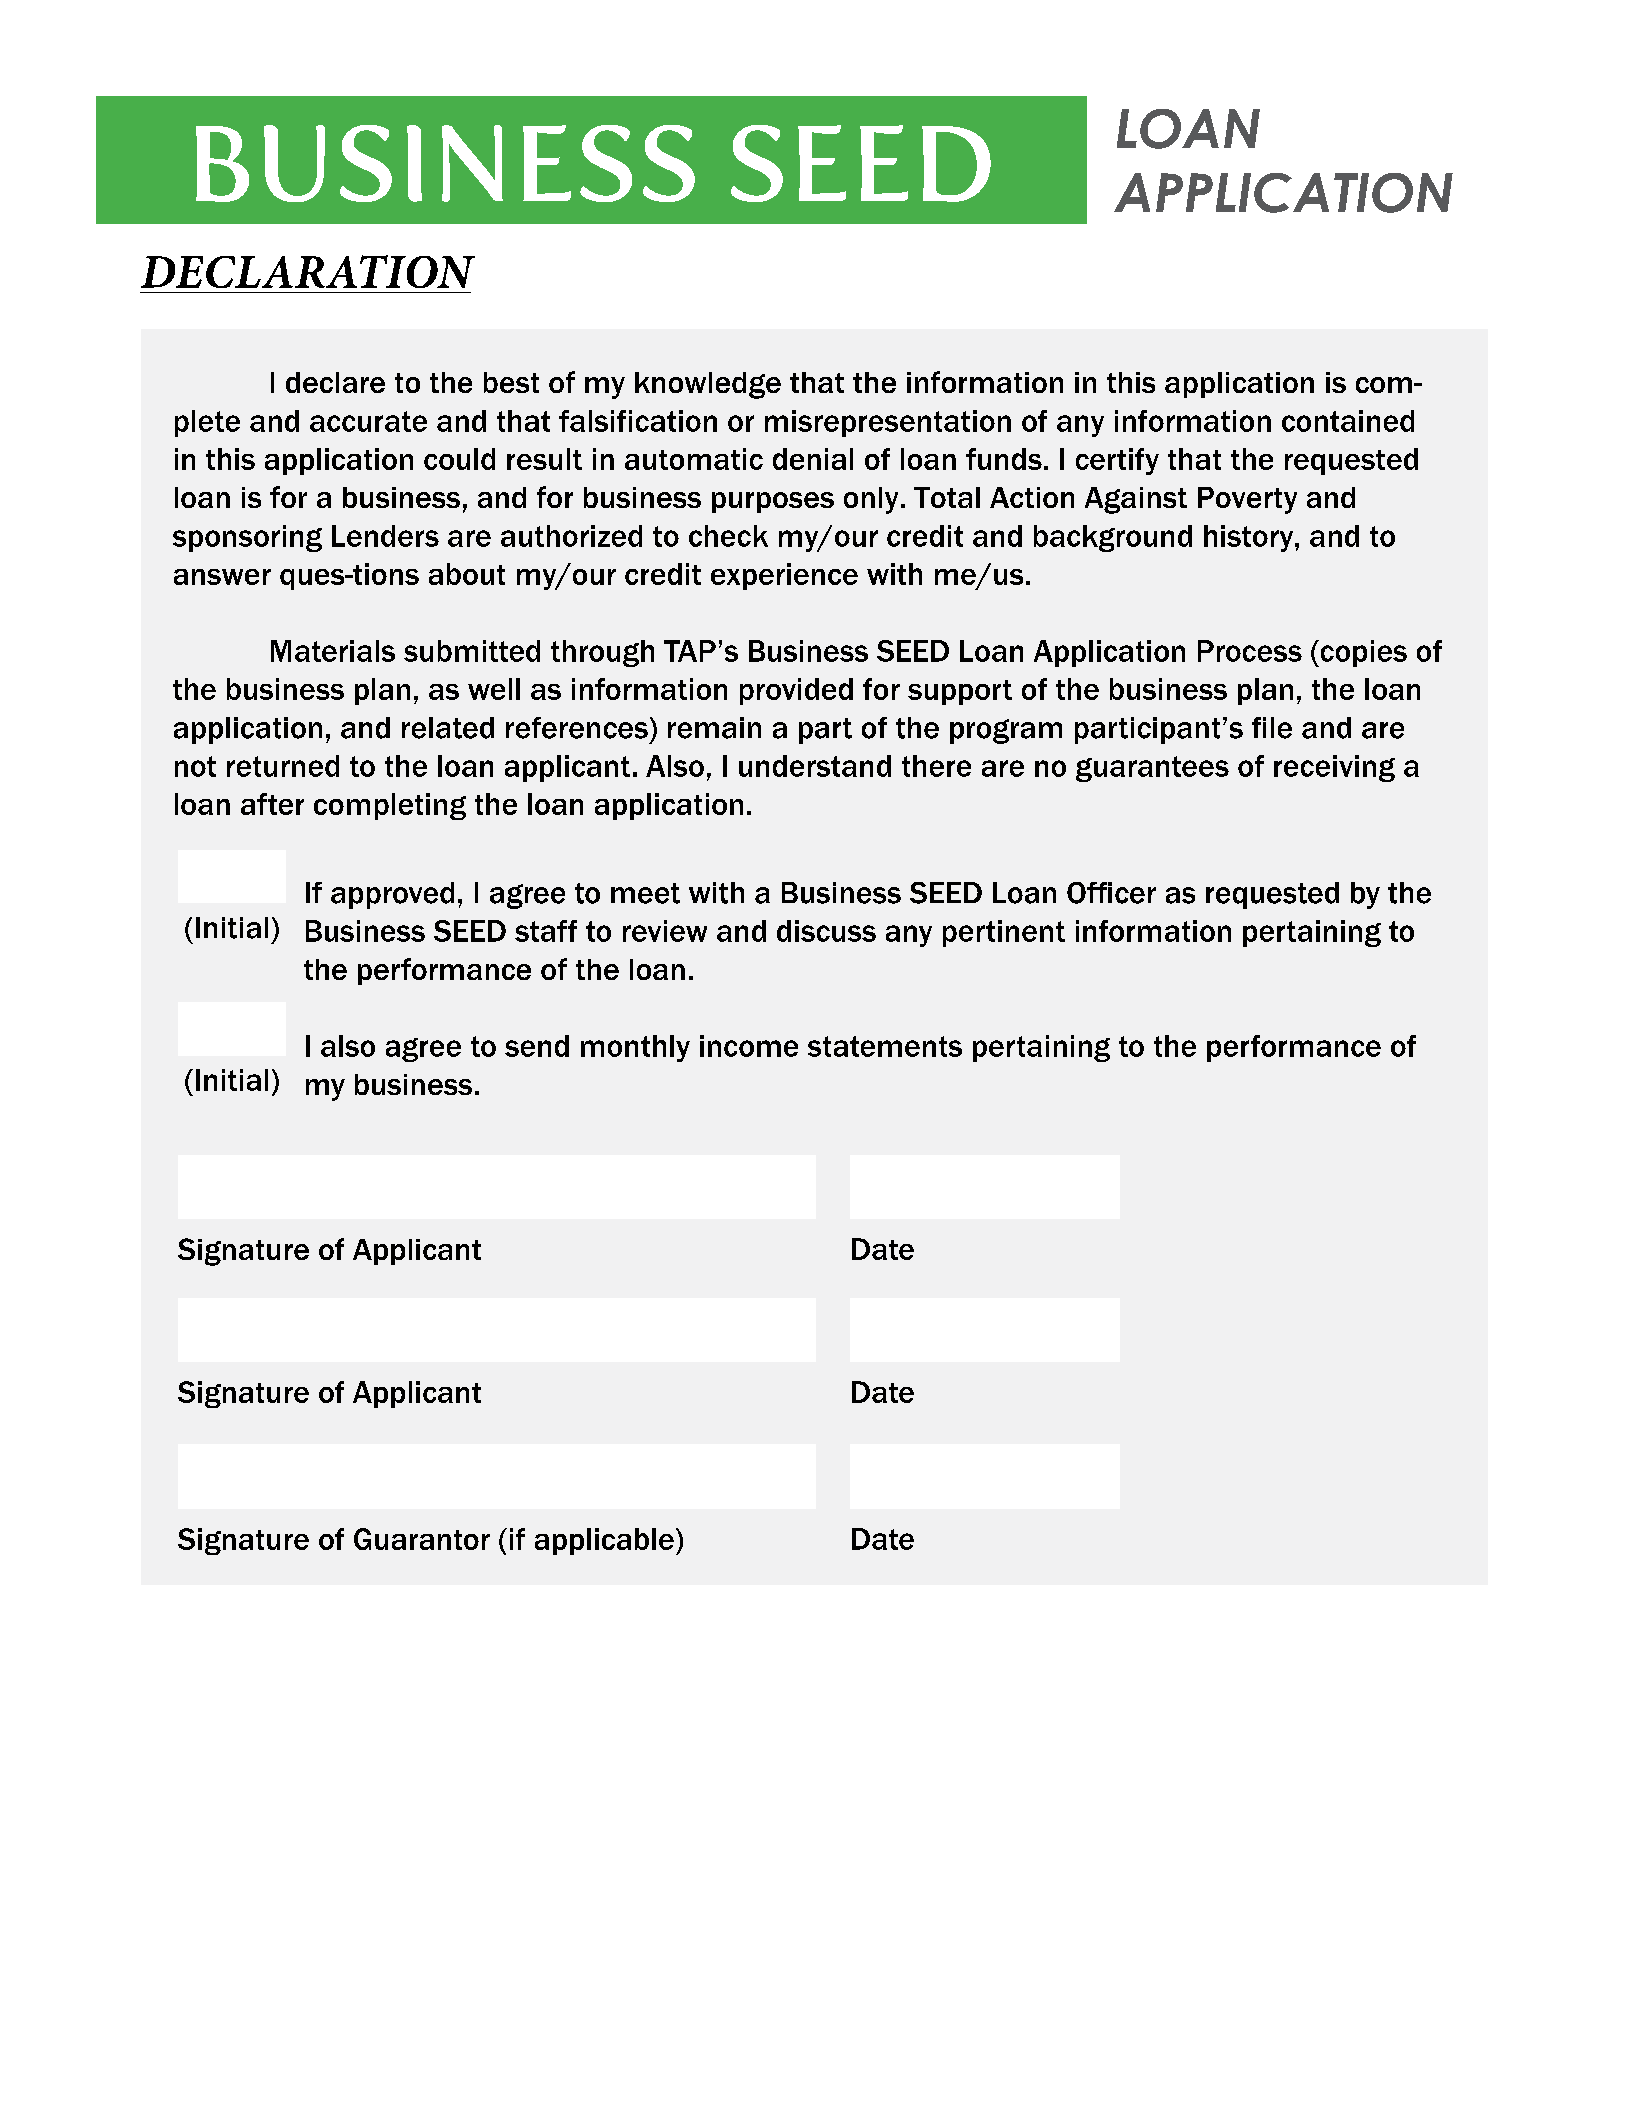 The width and height of the screenshot is (1629, 2109). What do you see at coordinates (604, 1541) in the screenshot?
I see `applicable` at bounding box center [604, 1541].
